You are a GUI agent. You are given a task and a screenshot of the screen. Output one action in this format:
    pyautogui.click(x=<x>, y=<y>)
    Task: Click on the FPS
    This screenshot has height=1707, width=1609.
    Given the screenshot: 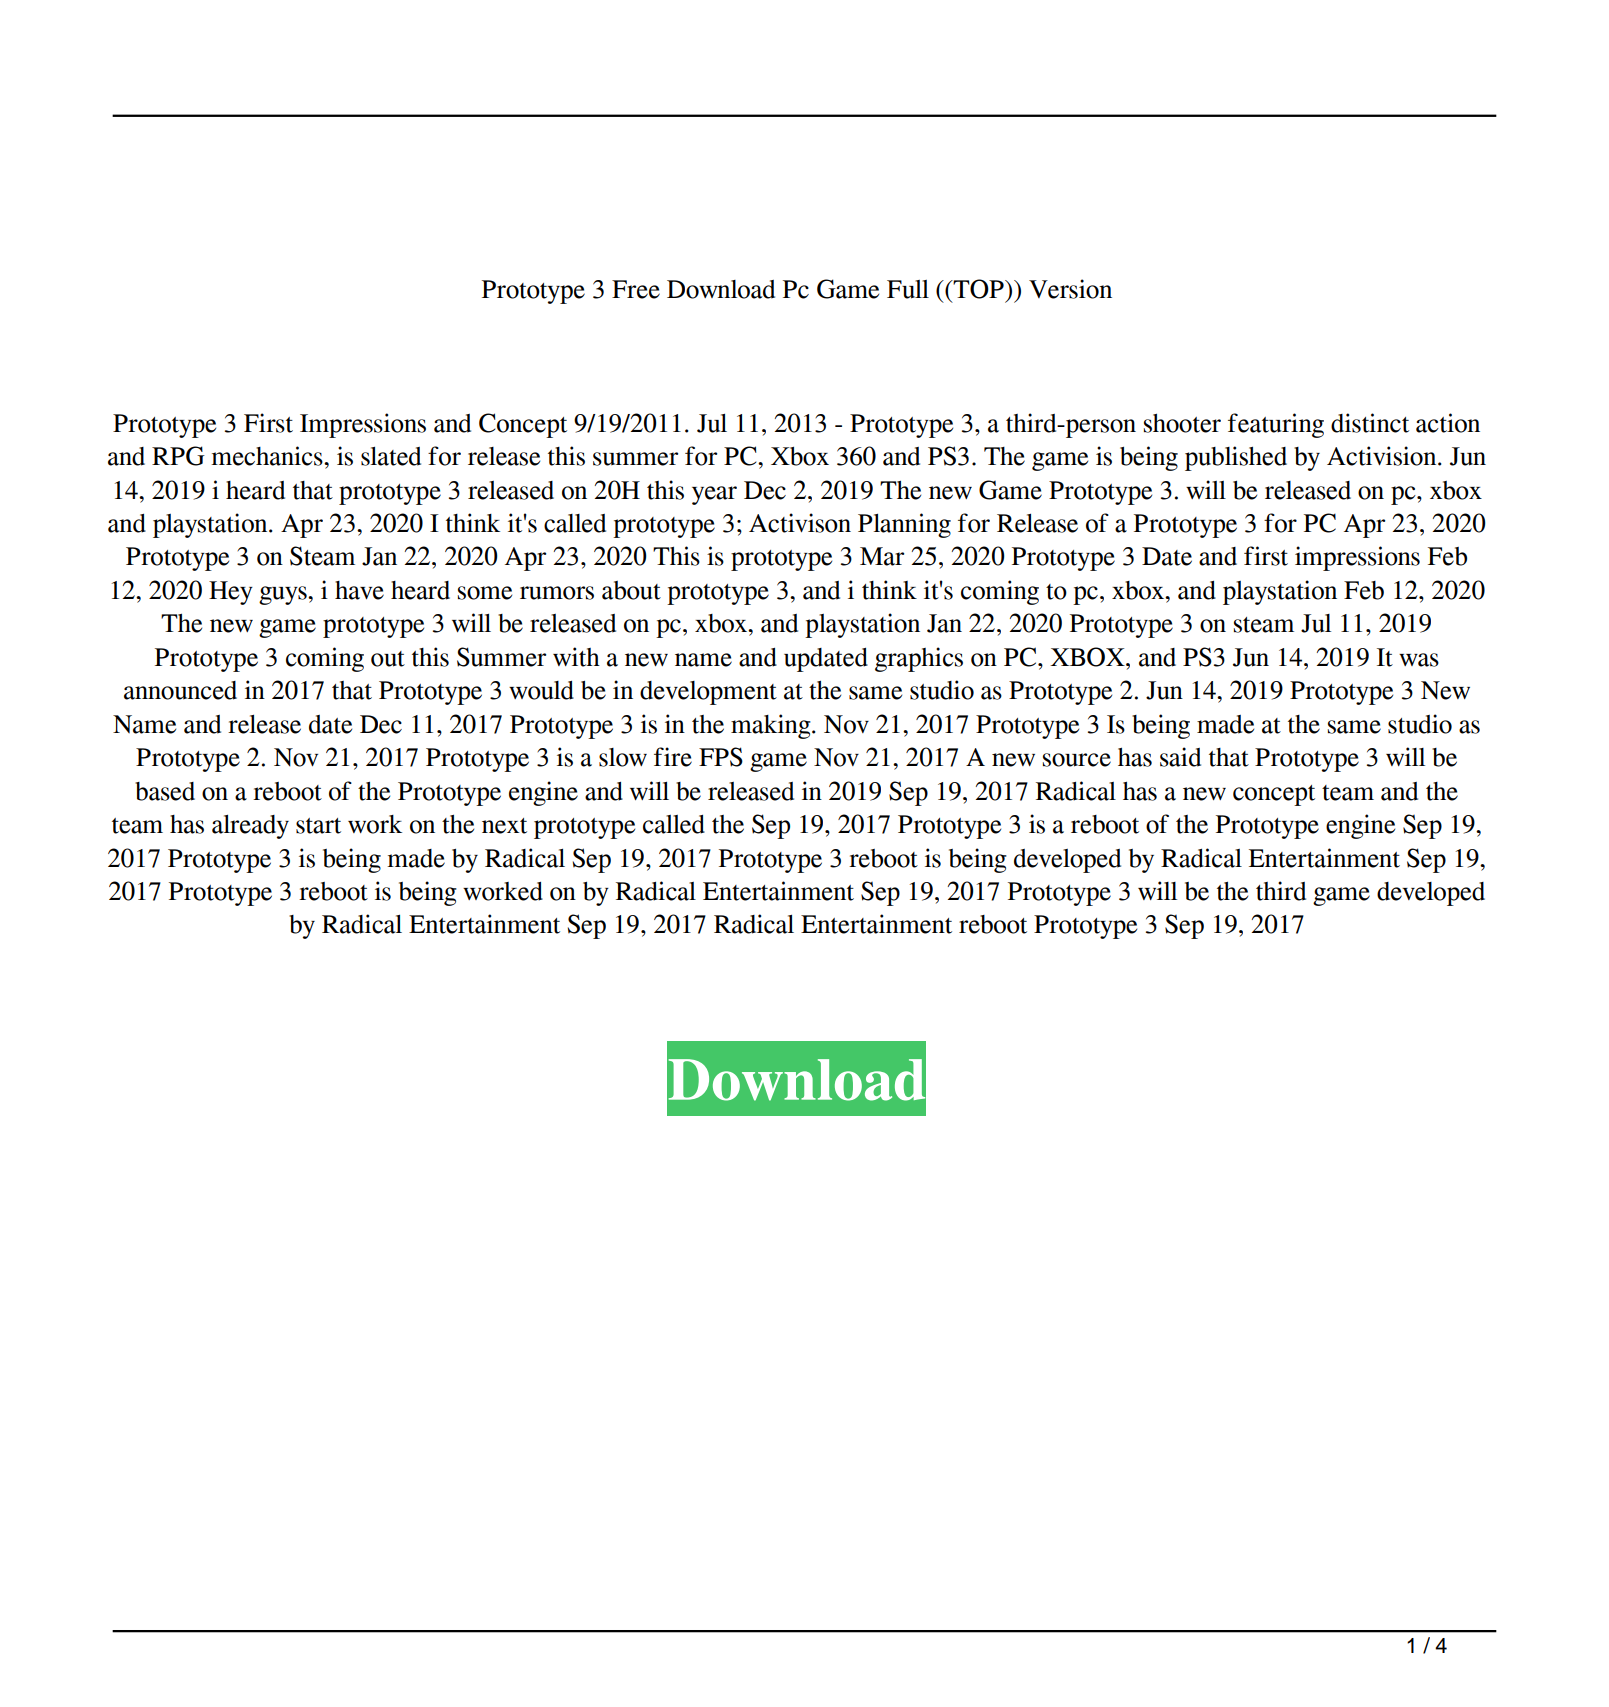 What is the action you would take?
    pyautogui.click(x=721, y=757)
